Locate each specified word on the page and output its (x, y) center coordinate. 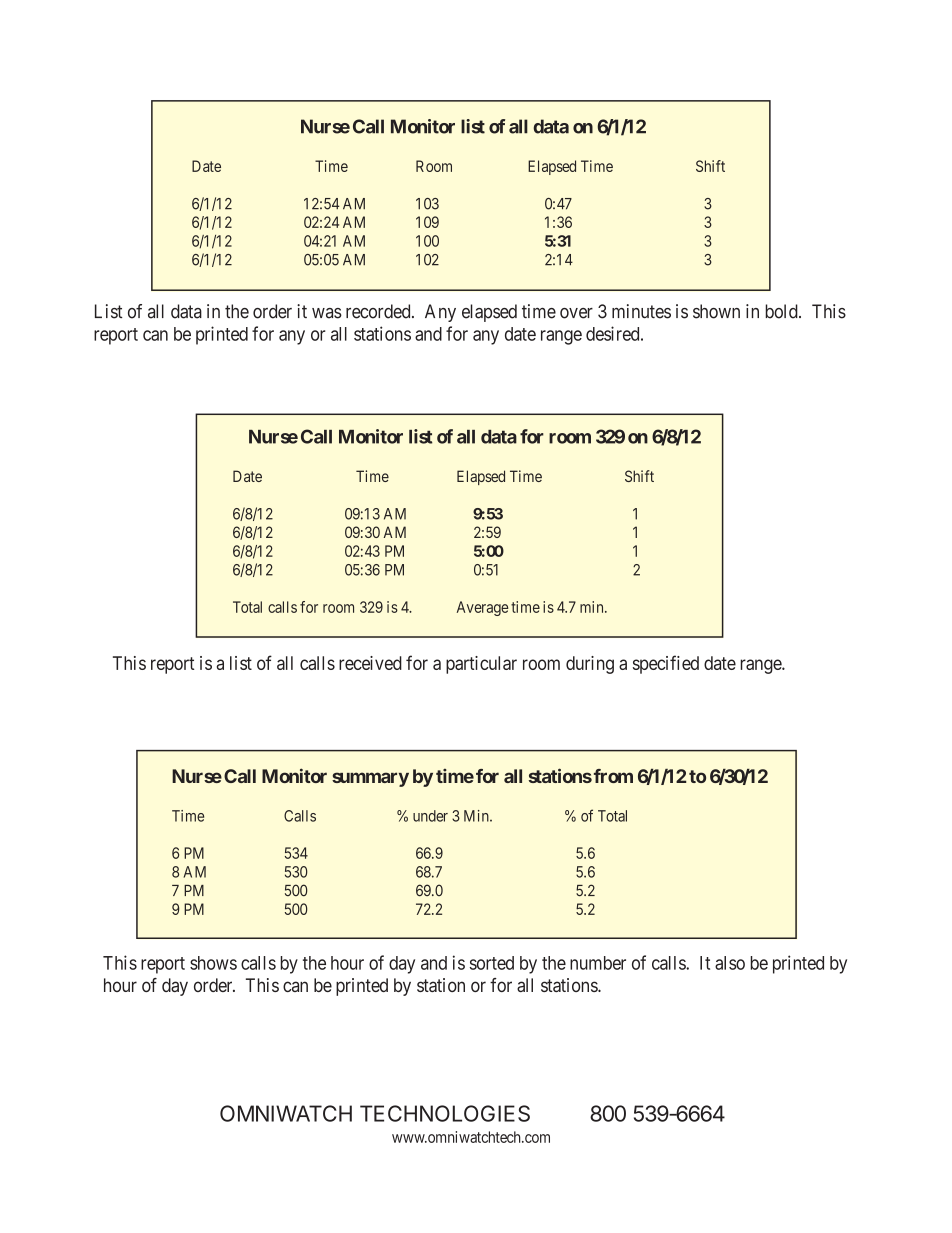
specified (666, 664)
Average (482, 608)
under (430, 816)
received (370, 663)
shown (716, 311)
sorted (492, 963)
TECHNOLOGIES (445, 1113)
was (327, 313)
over (576, 313)
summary (370, 779)
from (612, 776)
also (730, 963)
